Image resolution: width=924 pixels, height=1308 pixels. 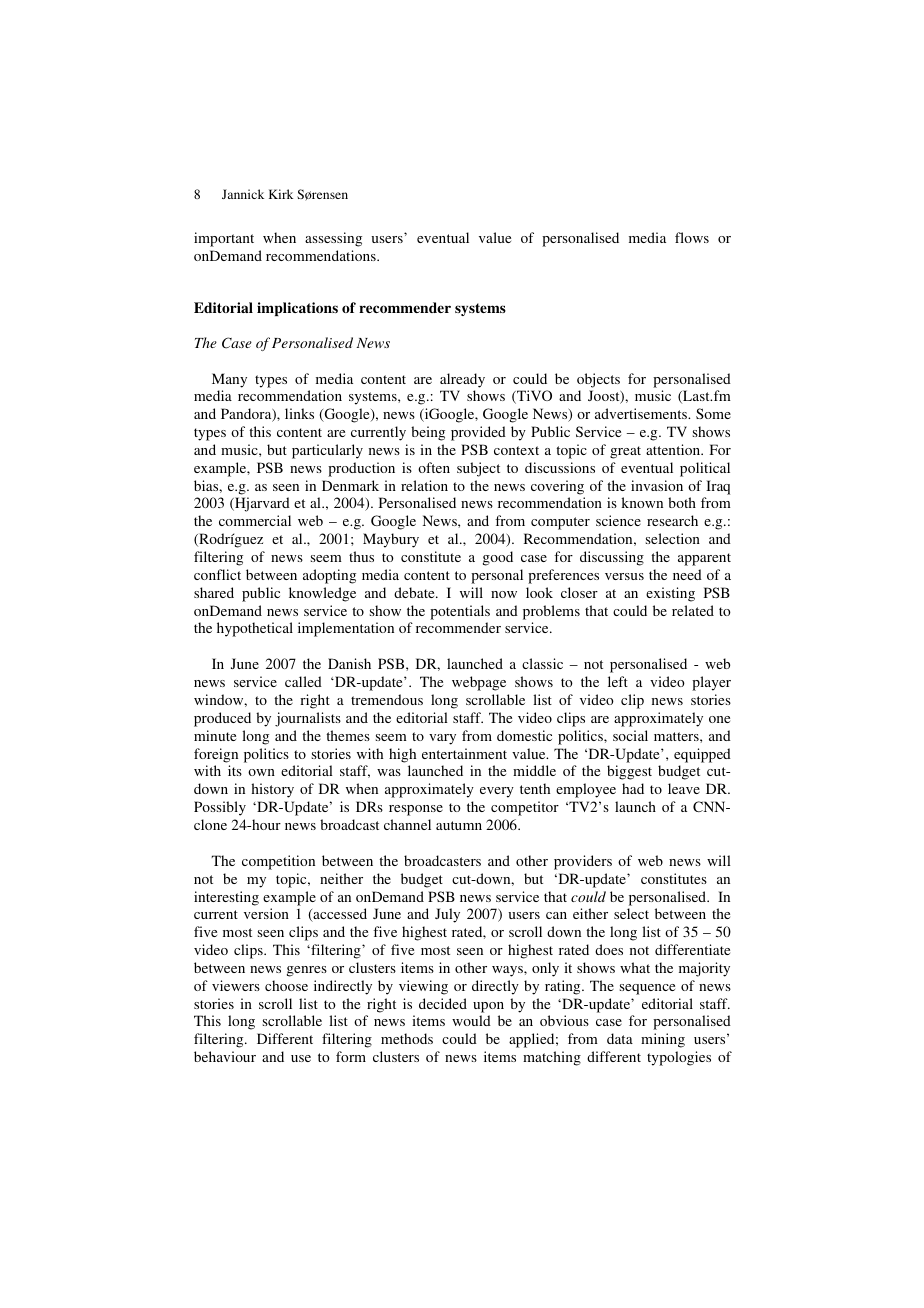 I want to click on biggest, so click(x=629, y=772).
